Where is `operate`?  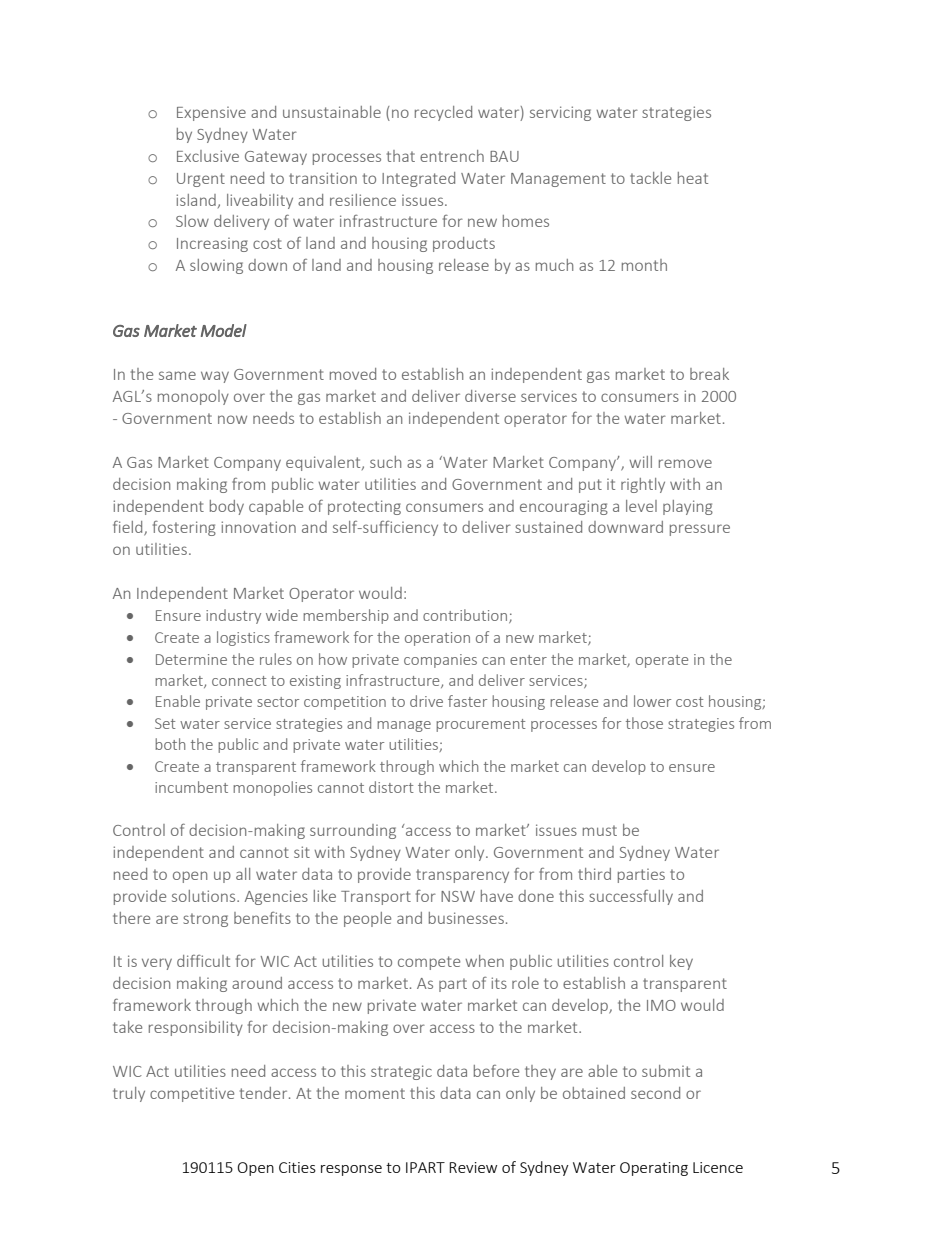 operate is located at coordinates (662, 661).
